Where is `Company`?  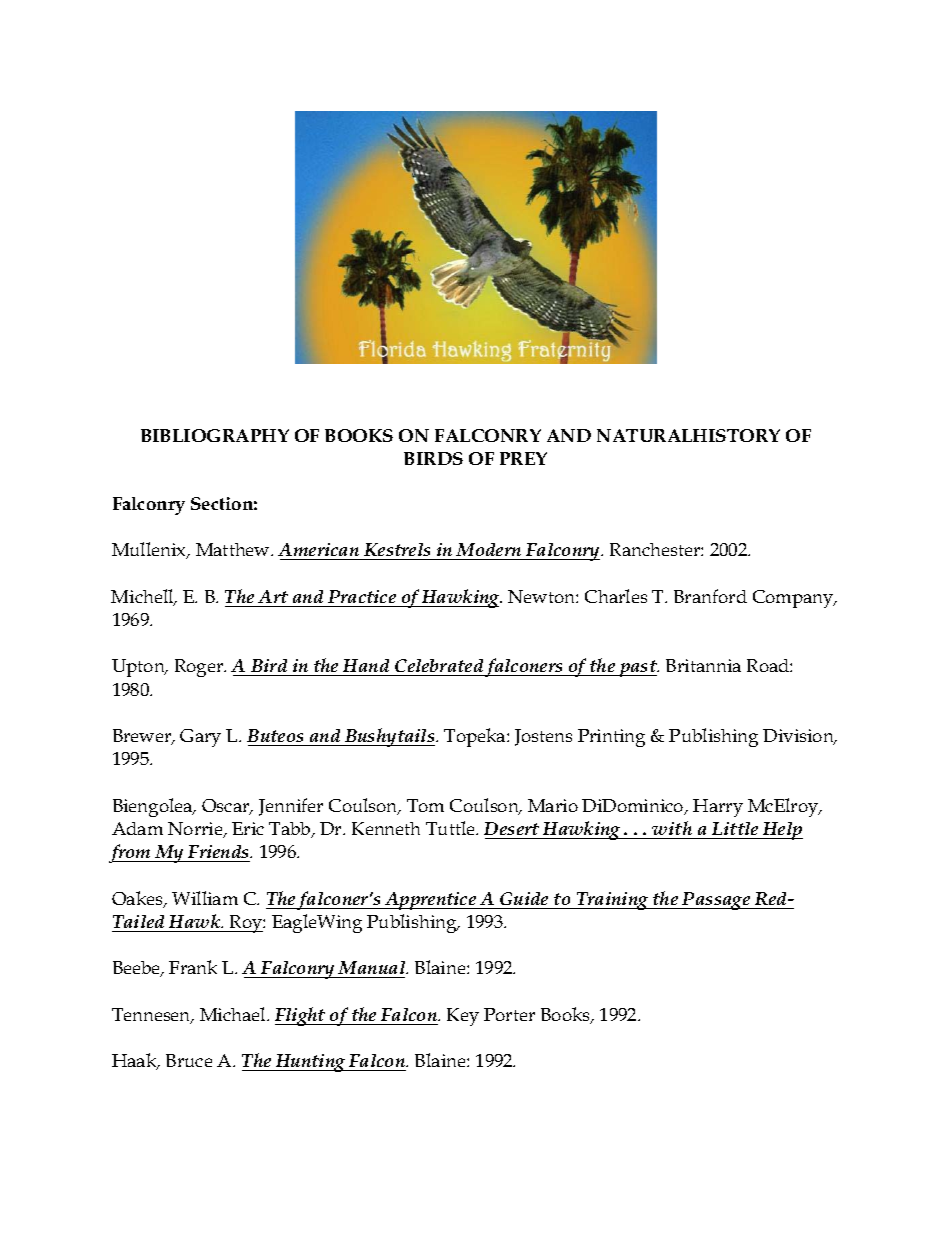
Company is located at coordinates (794, 599).
